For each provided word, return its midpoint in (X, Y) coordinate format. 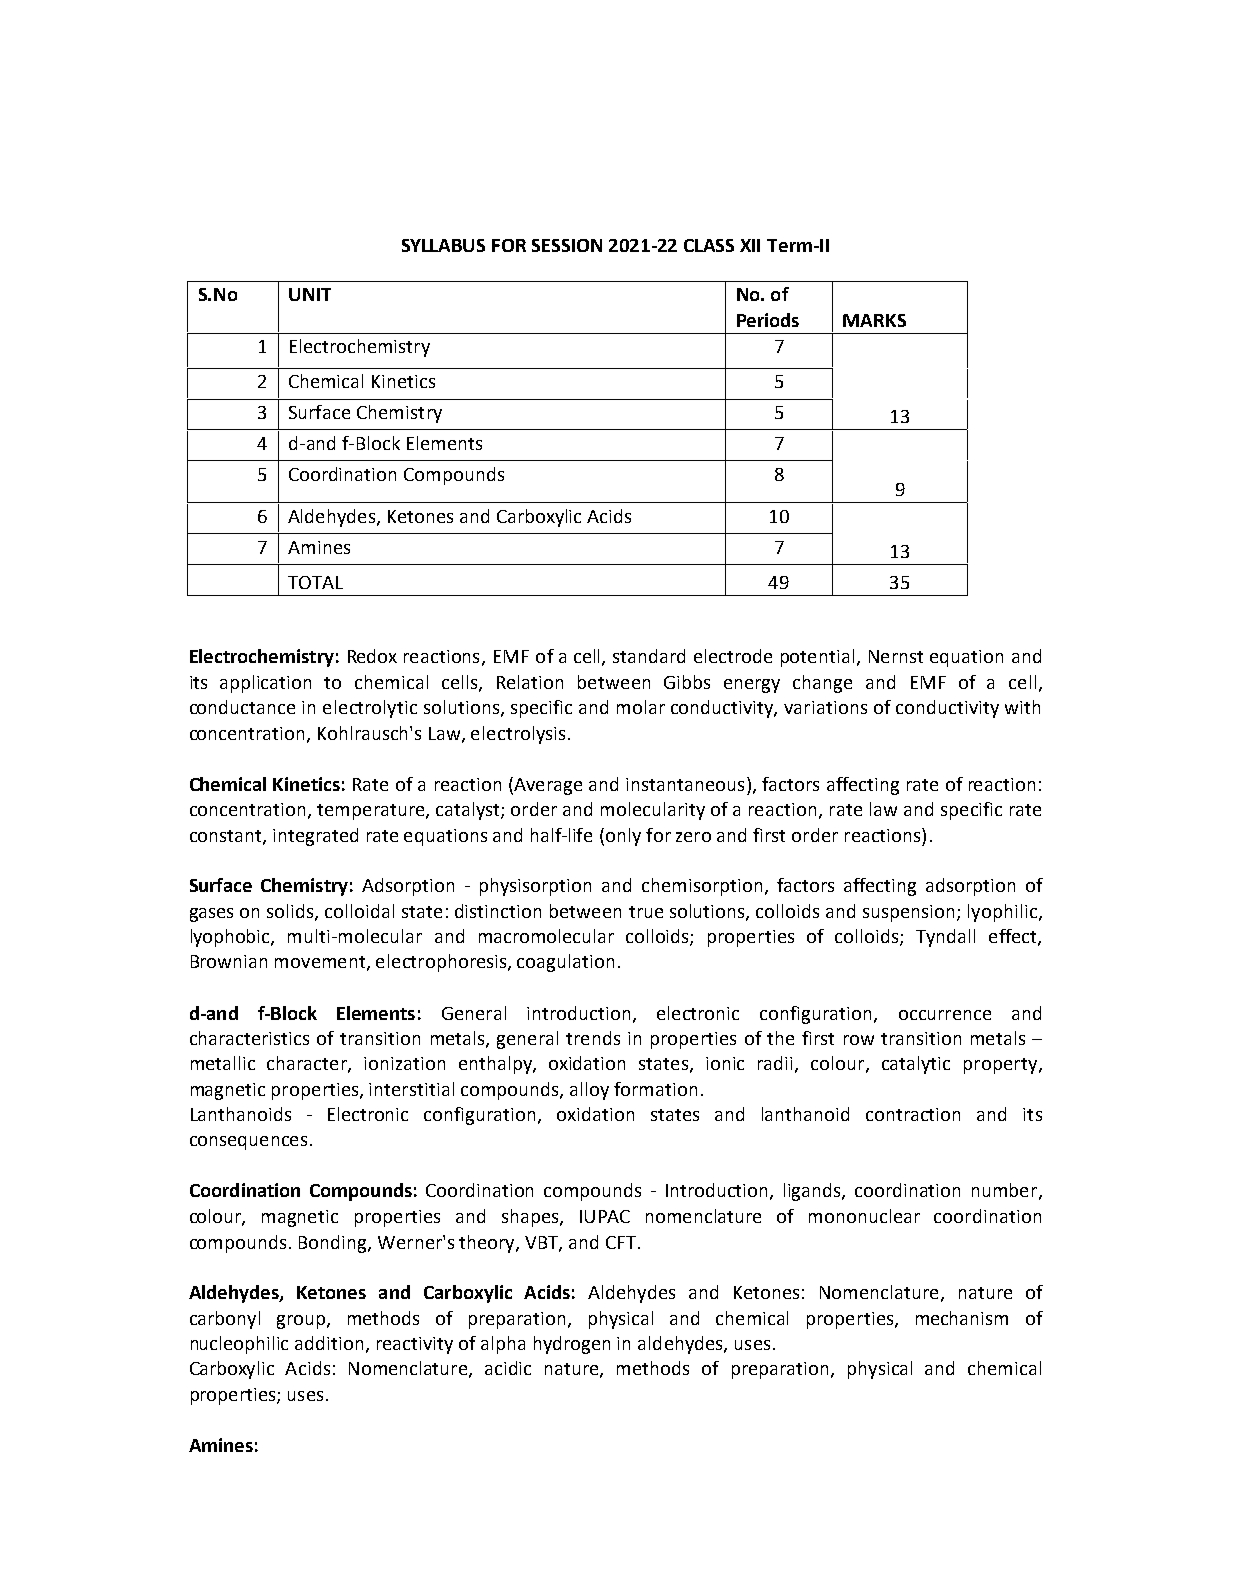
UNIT (310, 294)
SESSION (567, 245)
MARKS (874, 320)
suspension (910, 913)
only (623, 837)
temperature (372, 812)
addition (329, 1343)
